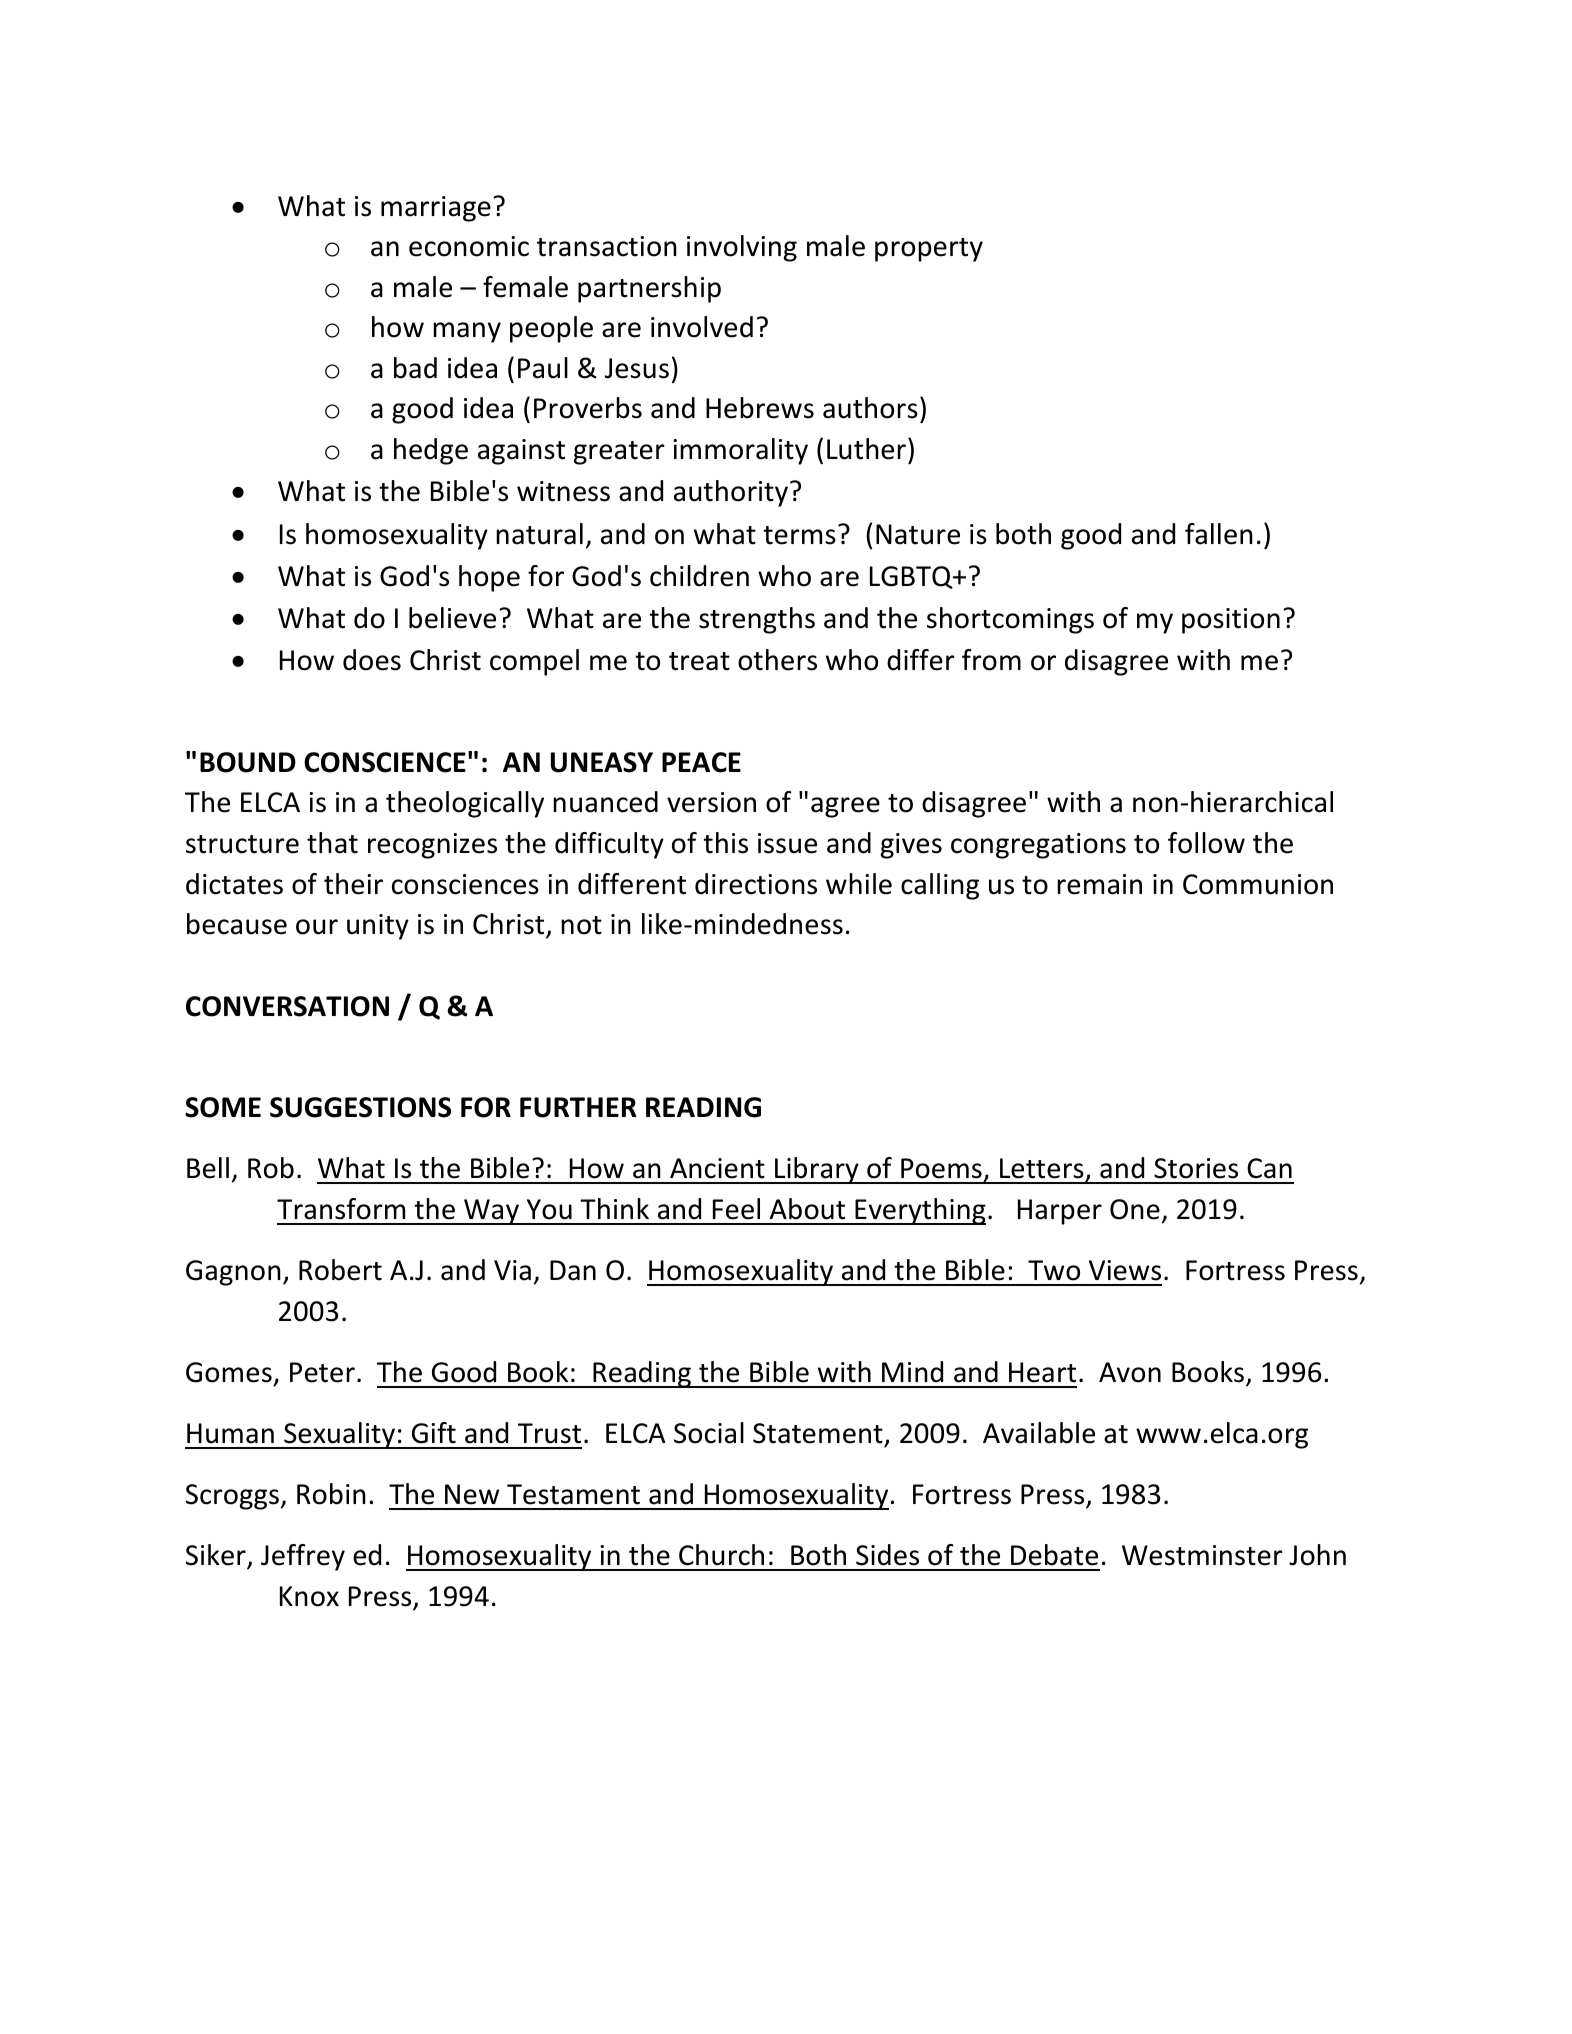 This document has width=1572, height=2034. What do you see at coordinates (929, 250) in the document?
I see `property` at bounding box center [929, 250].
